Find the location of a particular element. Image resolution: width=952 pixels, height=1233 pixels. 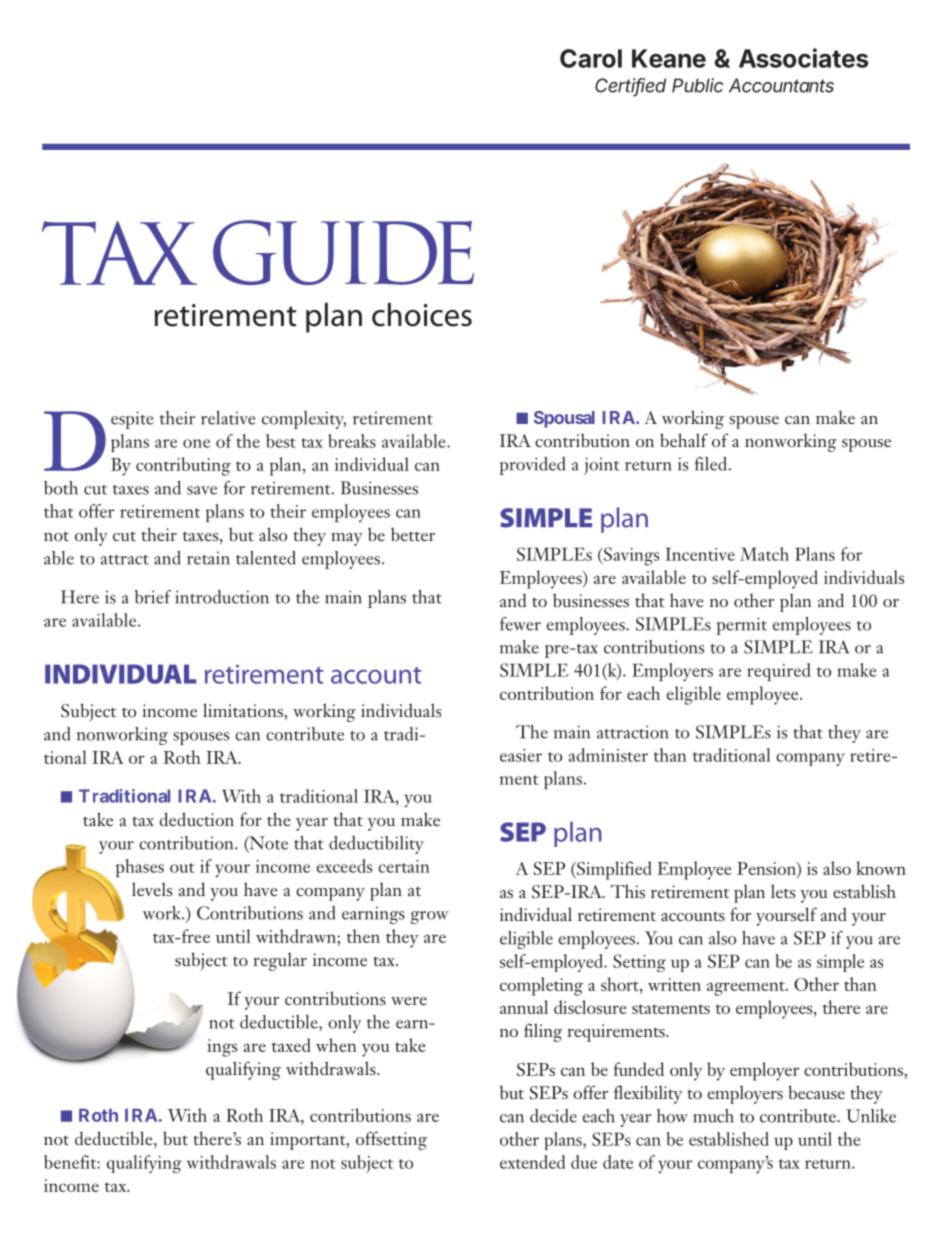

phases is located at coordinates (140, 868).
